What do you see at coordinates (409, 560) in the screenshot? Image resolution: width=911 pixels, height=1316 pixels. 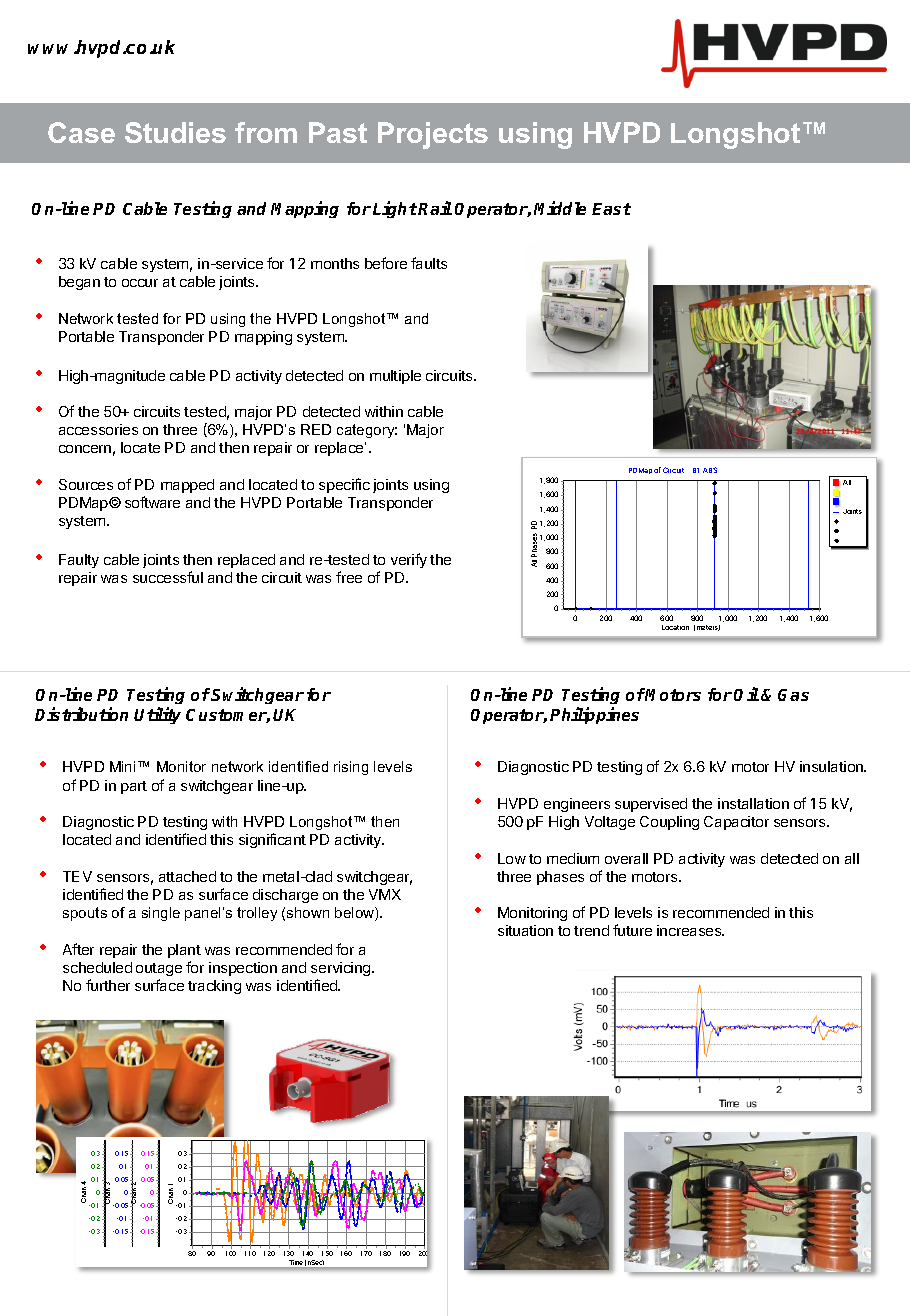 I see `verify` at bounding box center [409, 560].
